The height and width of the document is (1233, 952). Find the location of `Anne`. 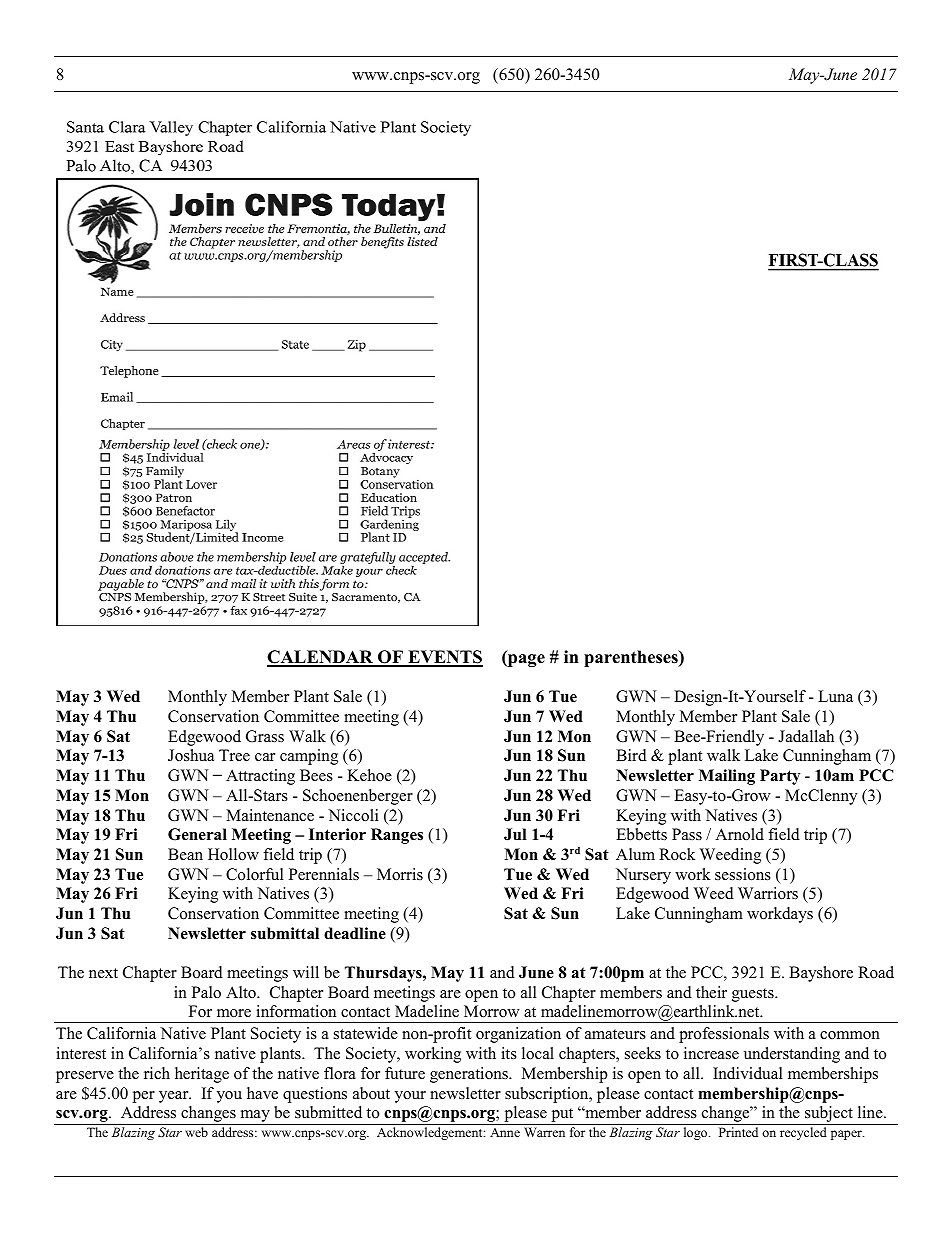

Anne is located at coordinates (505, 1132).
